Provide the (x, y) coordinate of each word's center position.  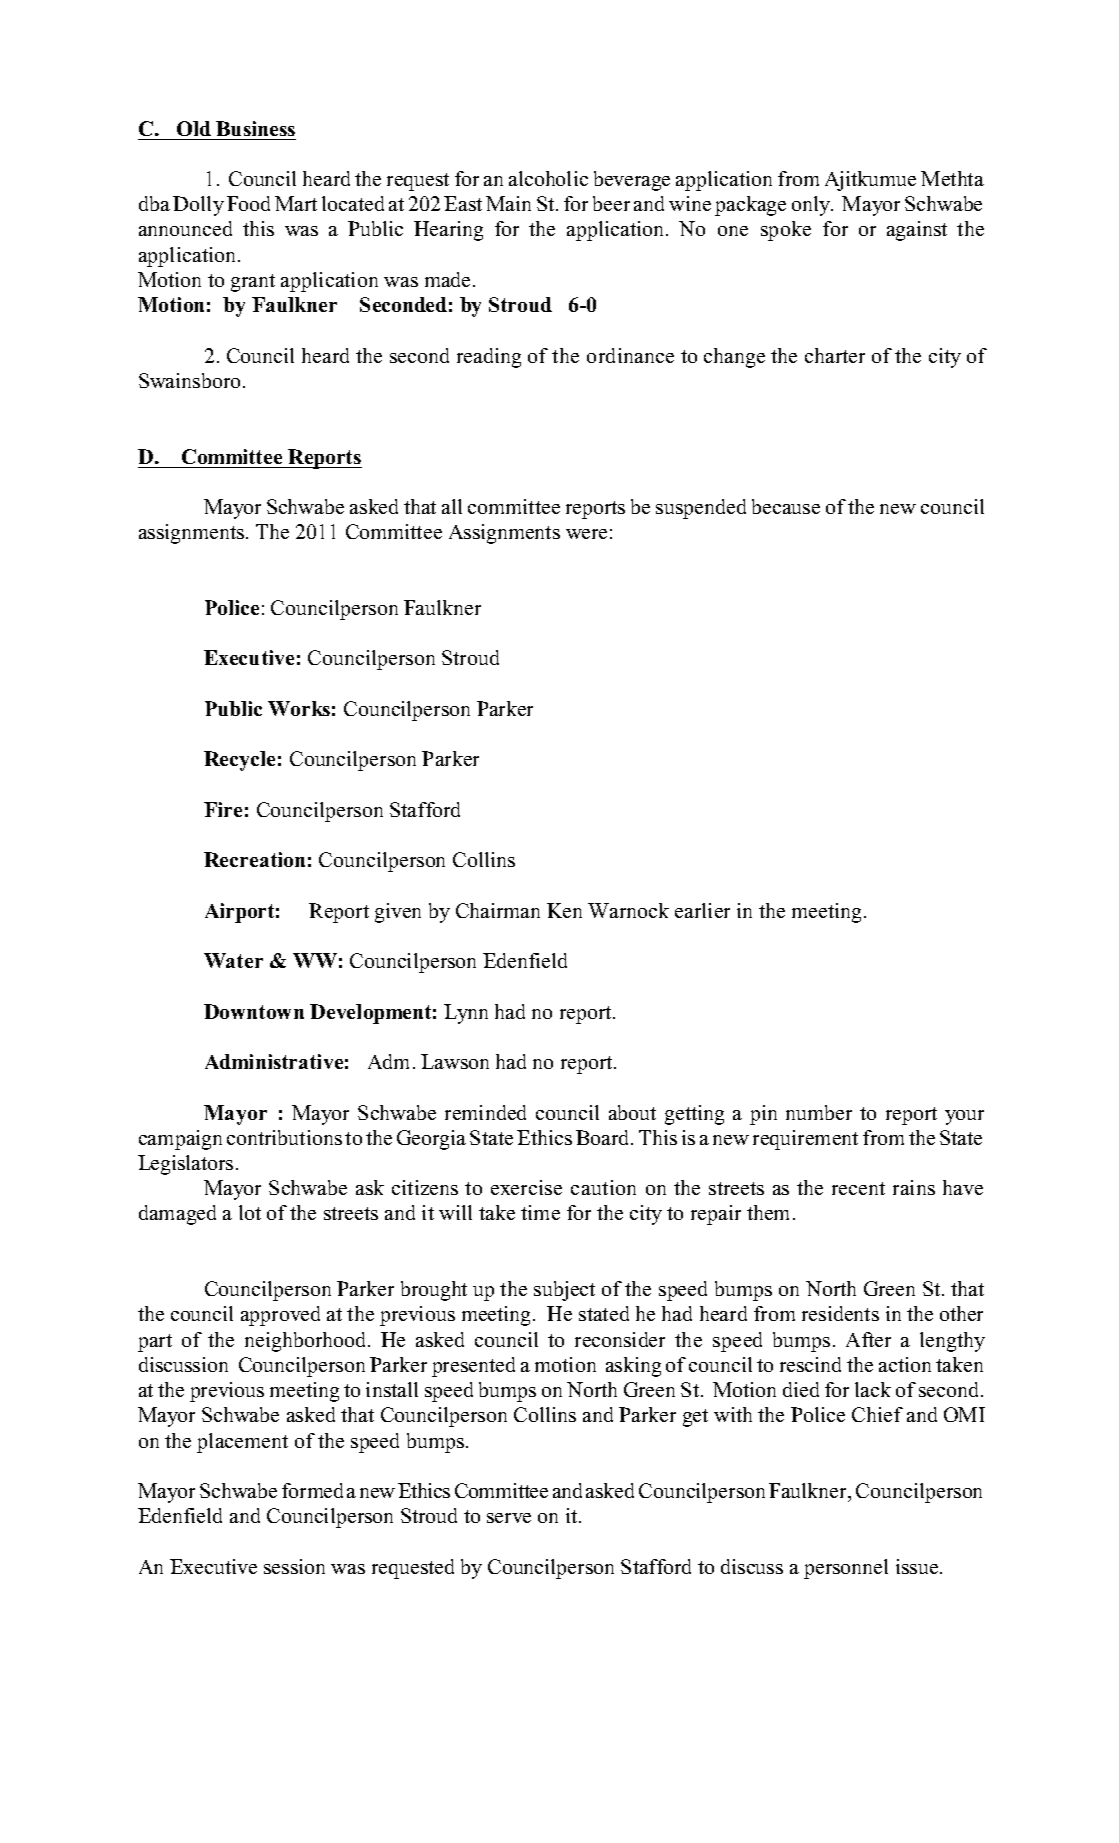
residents (840, 1313)
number (819, 1112)
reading (489, 358)
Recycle (239, 761)
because (786, 506)
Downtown (254, 1011)
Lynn (466, 1014)
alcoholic (548, 178)
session (294, 1566)
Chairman (498, 910)
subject (564, 1291)
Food (248, 203)
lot (250, 1212)
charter (835, 355)
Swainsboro (189, 380)
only (812, 206)
